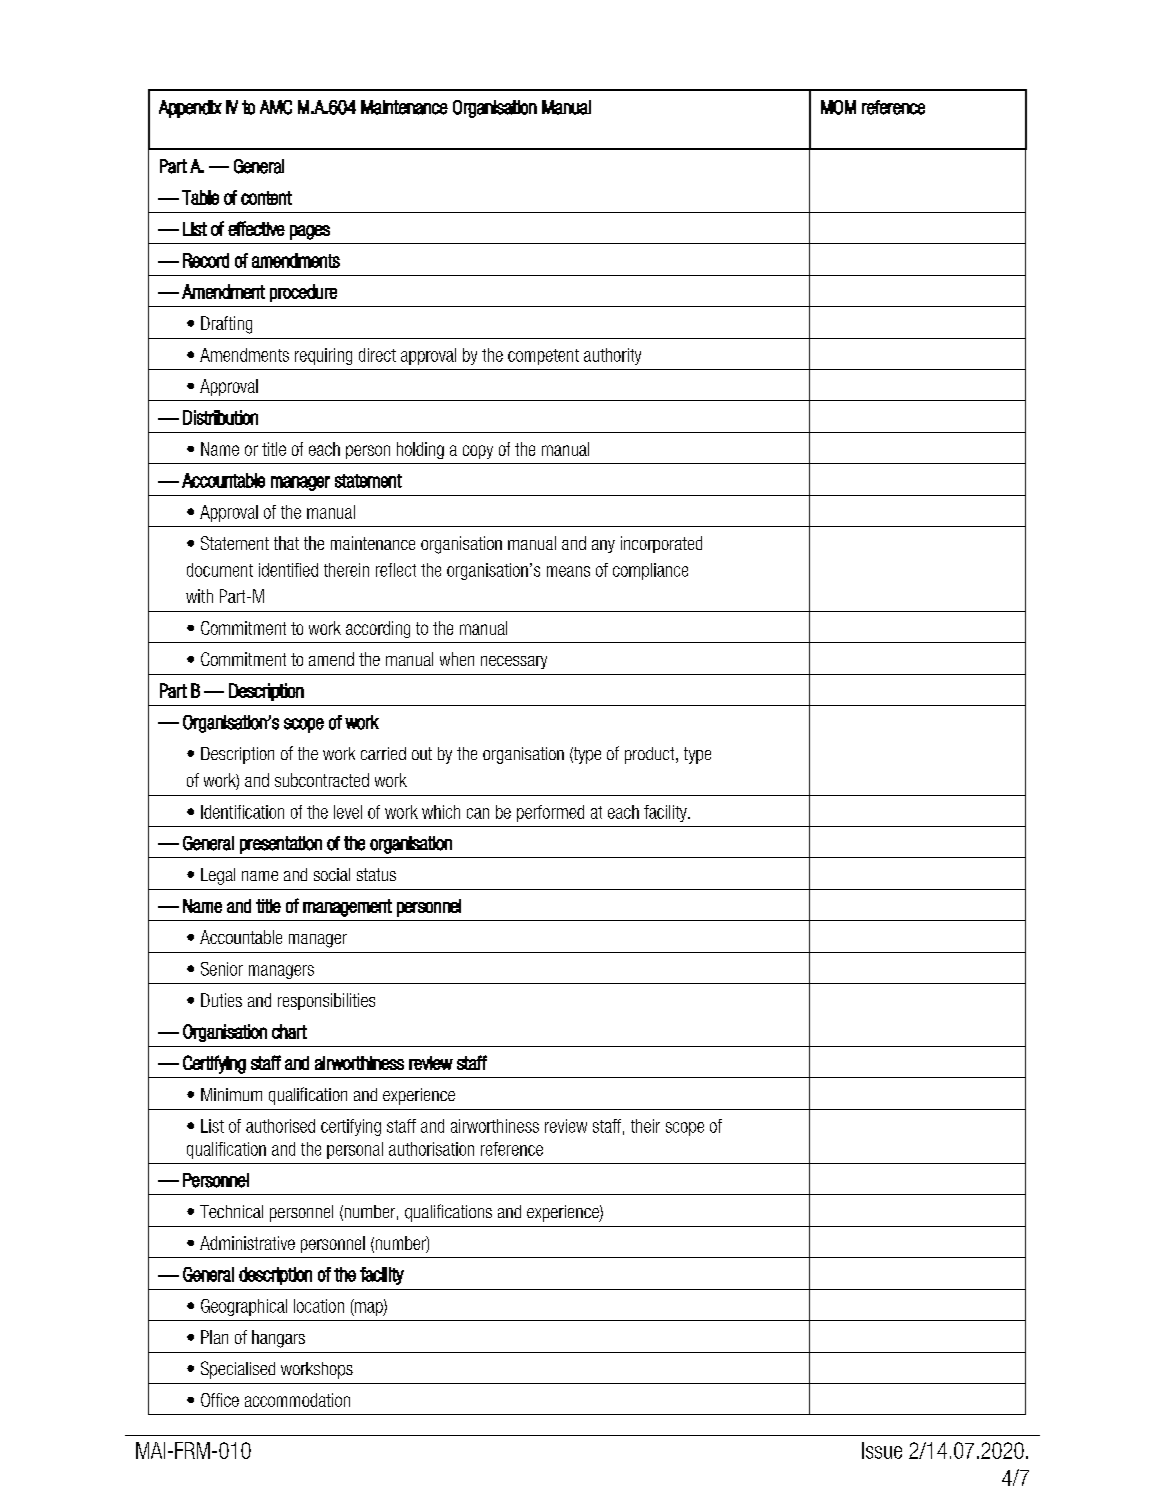 This screenshot has width=1165, height=1508. What do you see at coordinates (297, 1400) in the screenshot?
I see `accommodation` at bounding box center [297, 1400].
